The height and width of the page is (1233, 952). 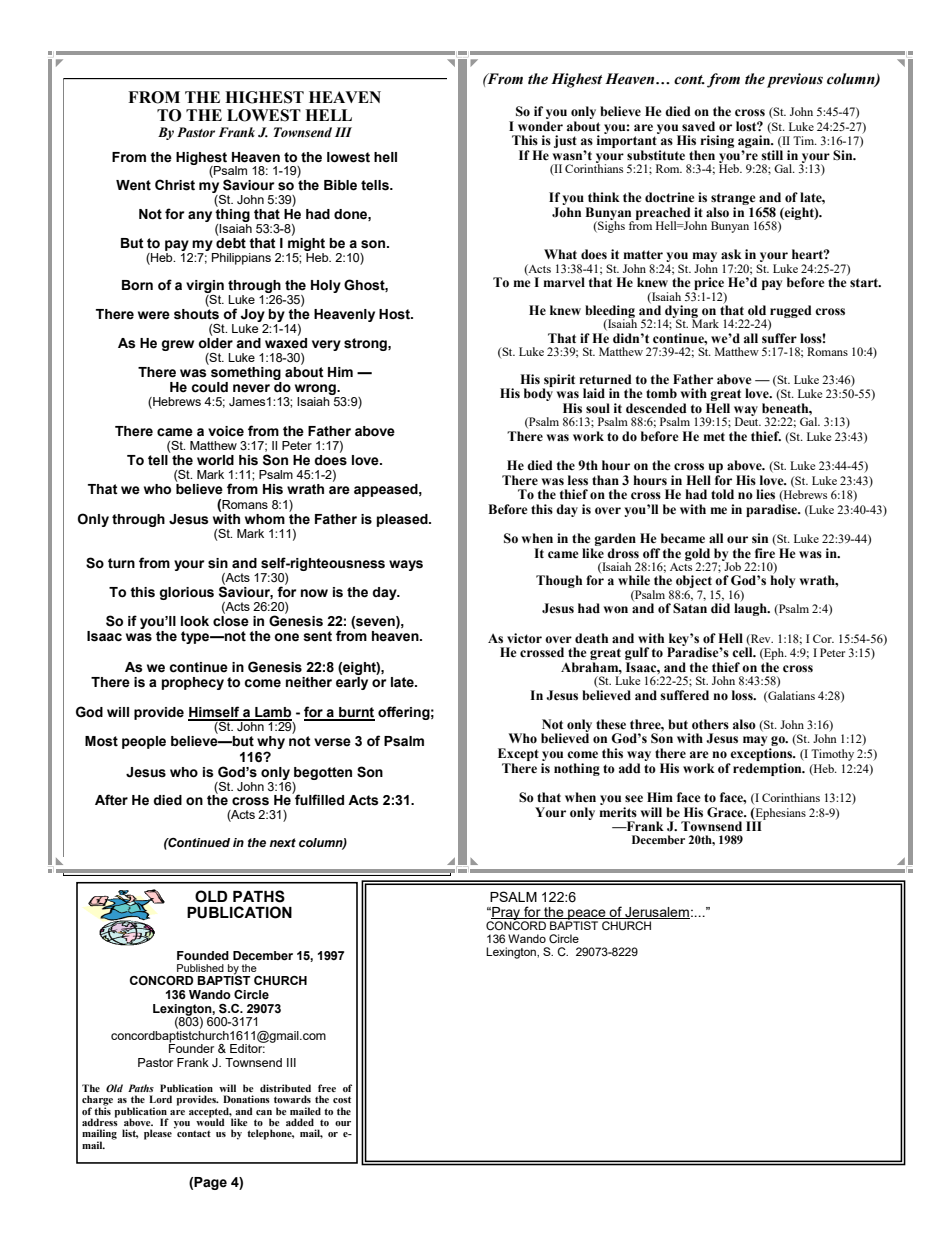 What do you see at coordinates (656, 913) in the page?
I see `Jerusalem` at bounding box center [656, 913].
